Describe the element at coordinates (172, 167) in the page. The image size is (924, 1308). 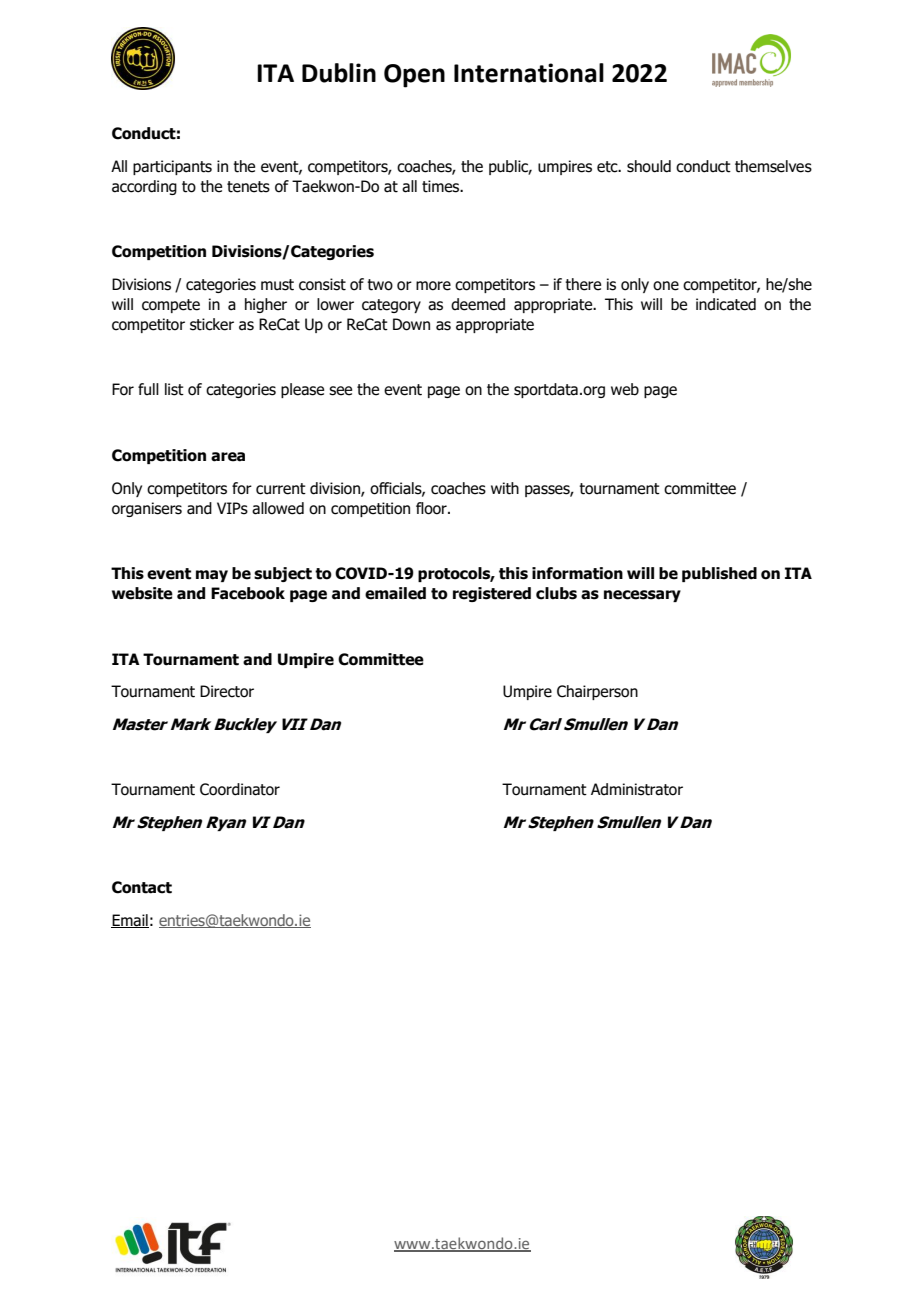
I see `participants` at that location.
